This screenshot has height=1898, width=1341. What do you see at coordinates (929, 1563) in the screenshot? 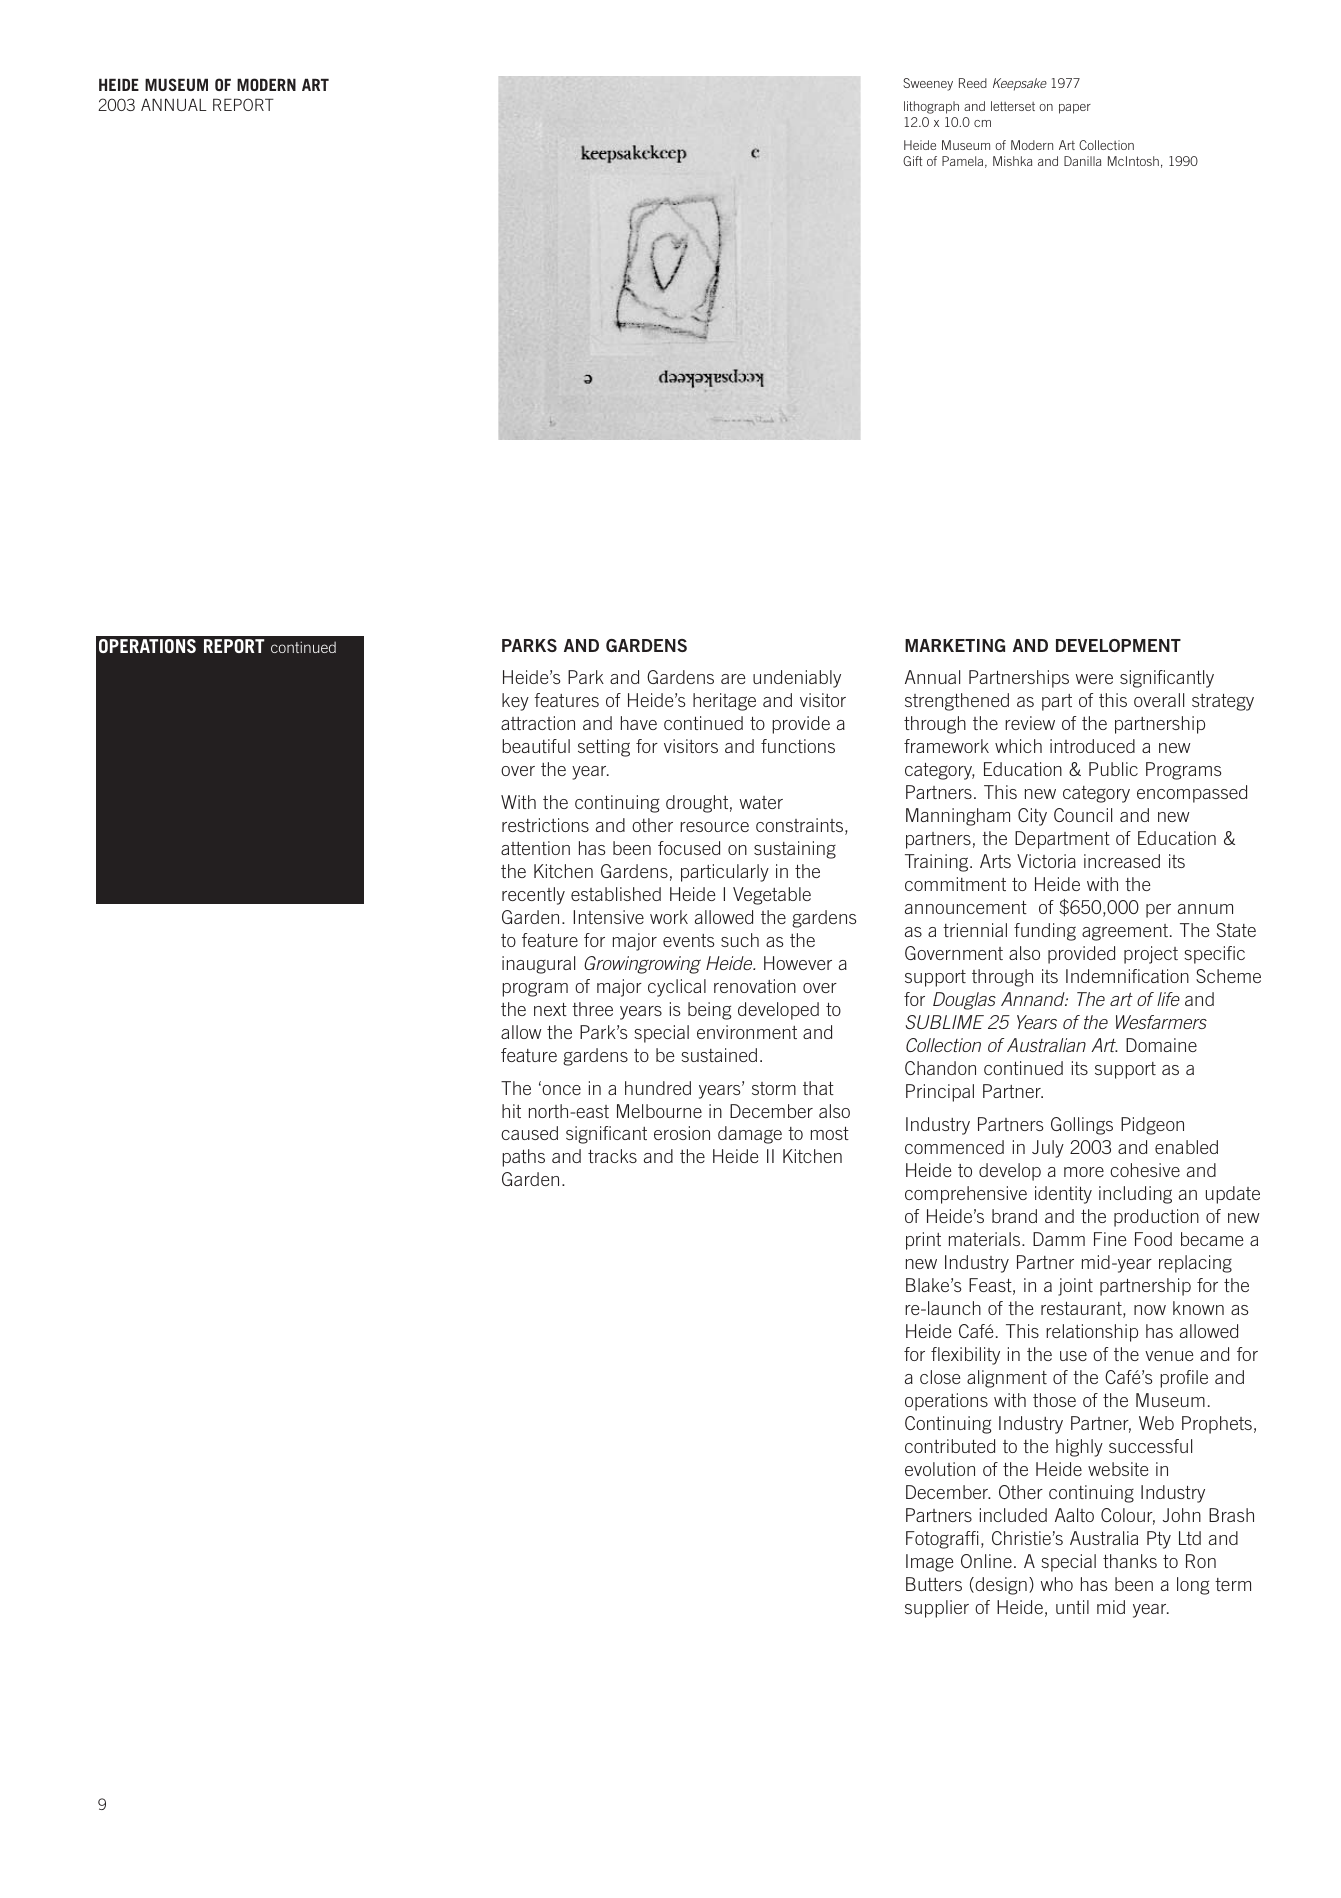
I see `Image` at bounding box center [929, 1563].
